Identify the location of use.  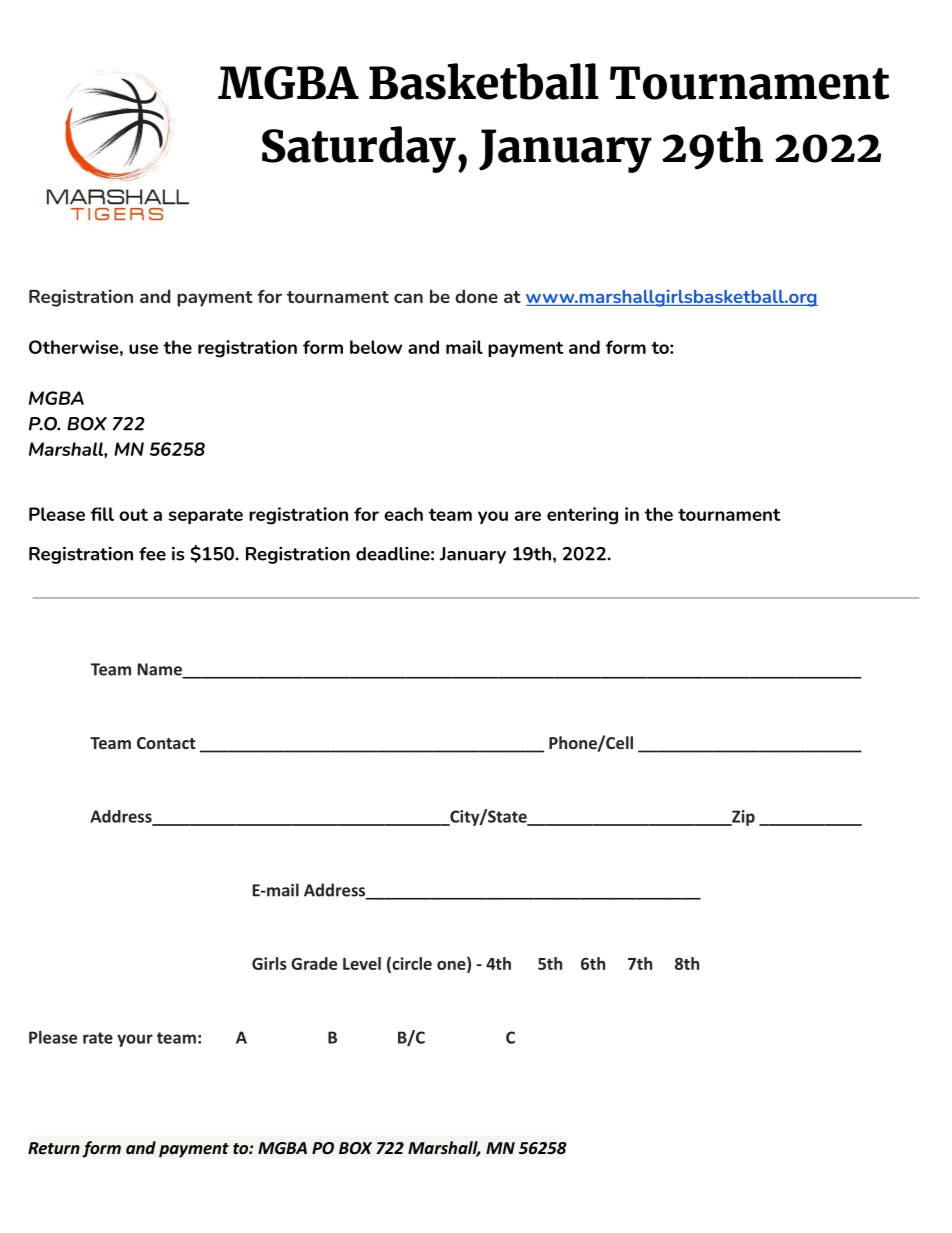
(143, 349).
